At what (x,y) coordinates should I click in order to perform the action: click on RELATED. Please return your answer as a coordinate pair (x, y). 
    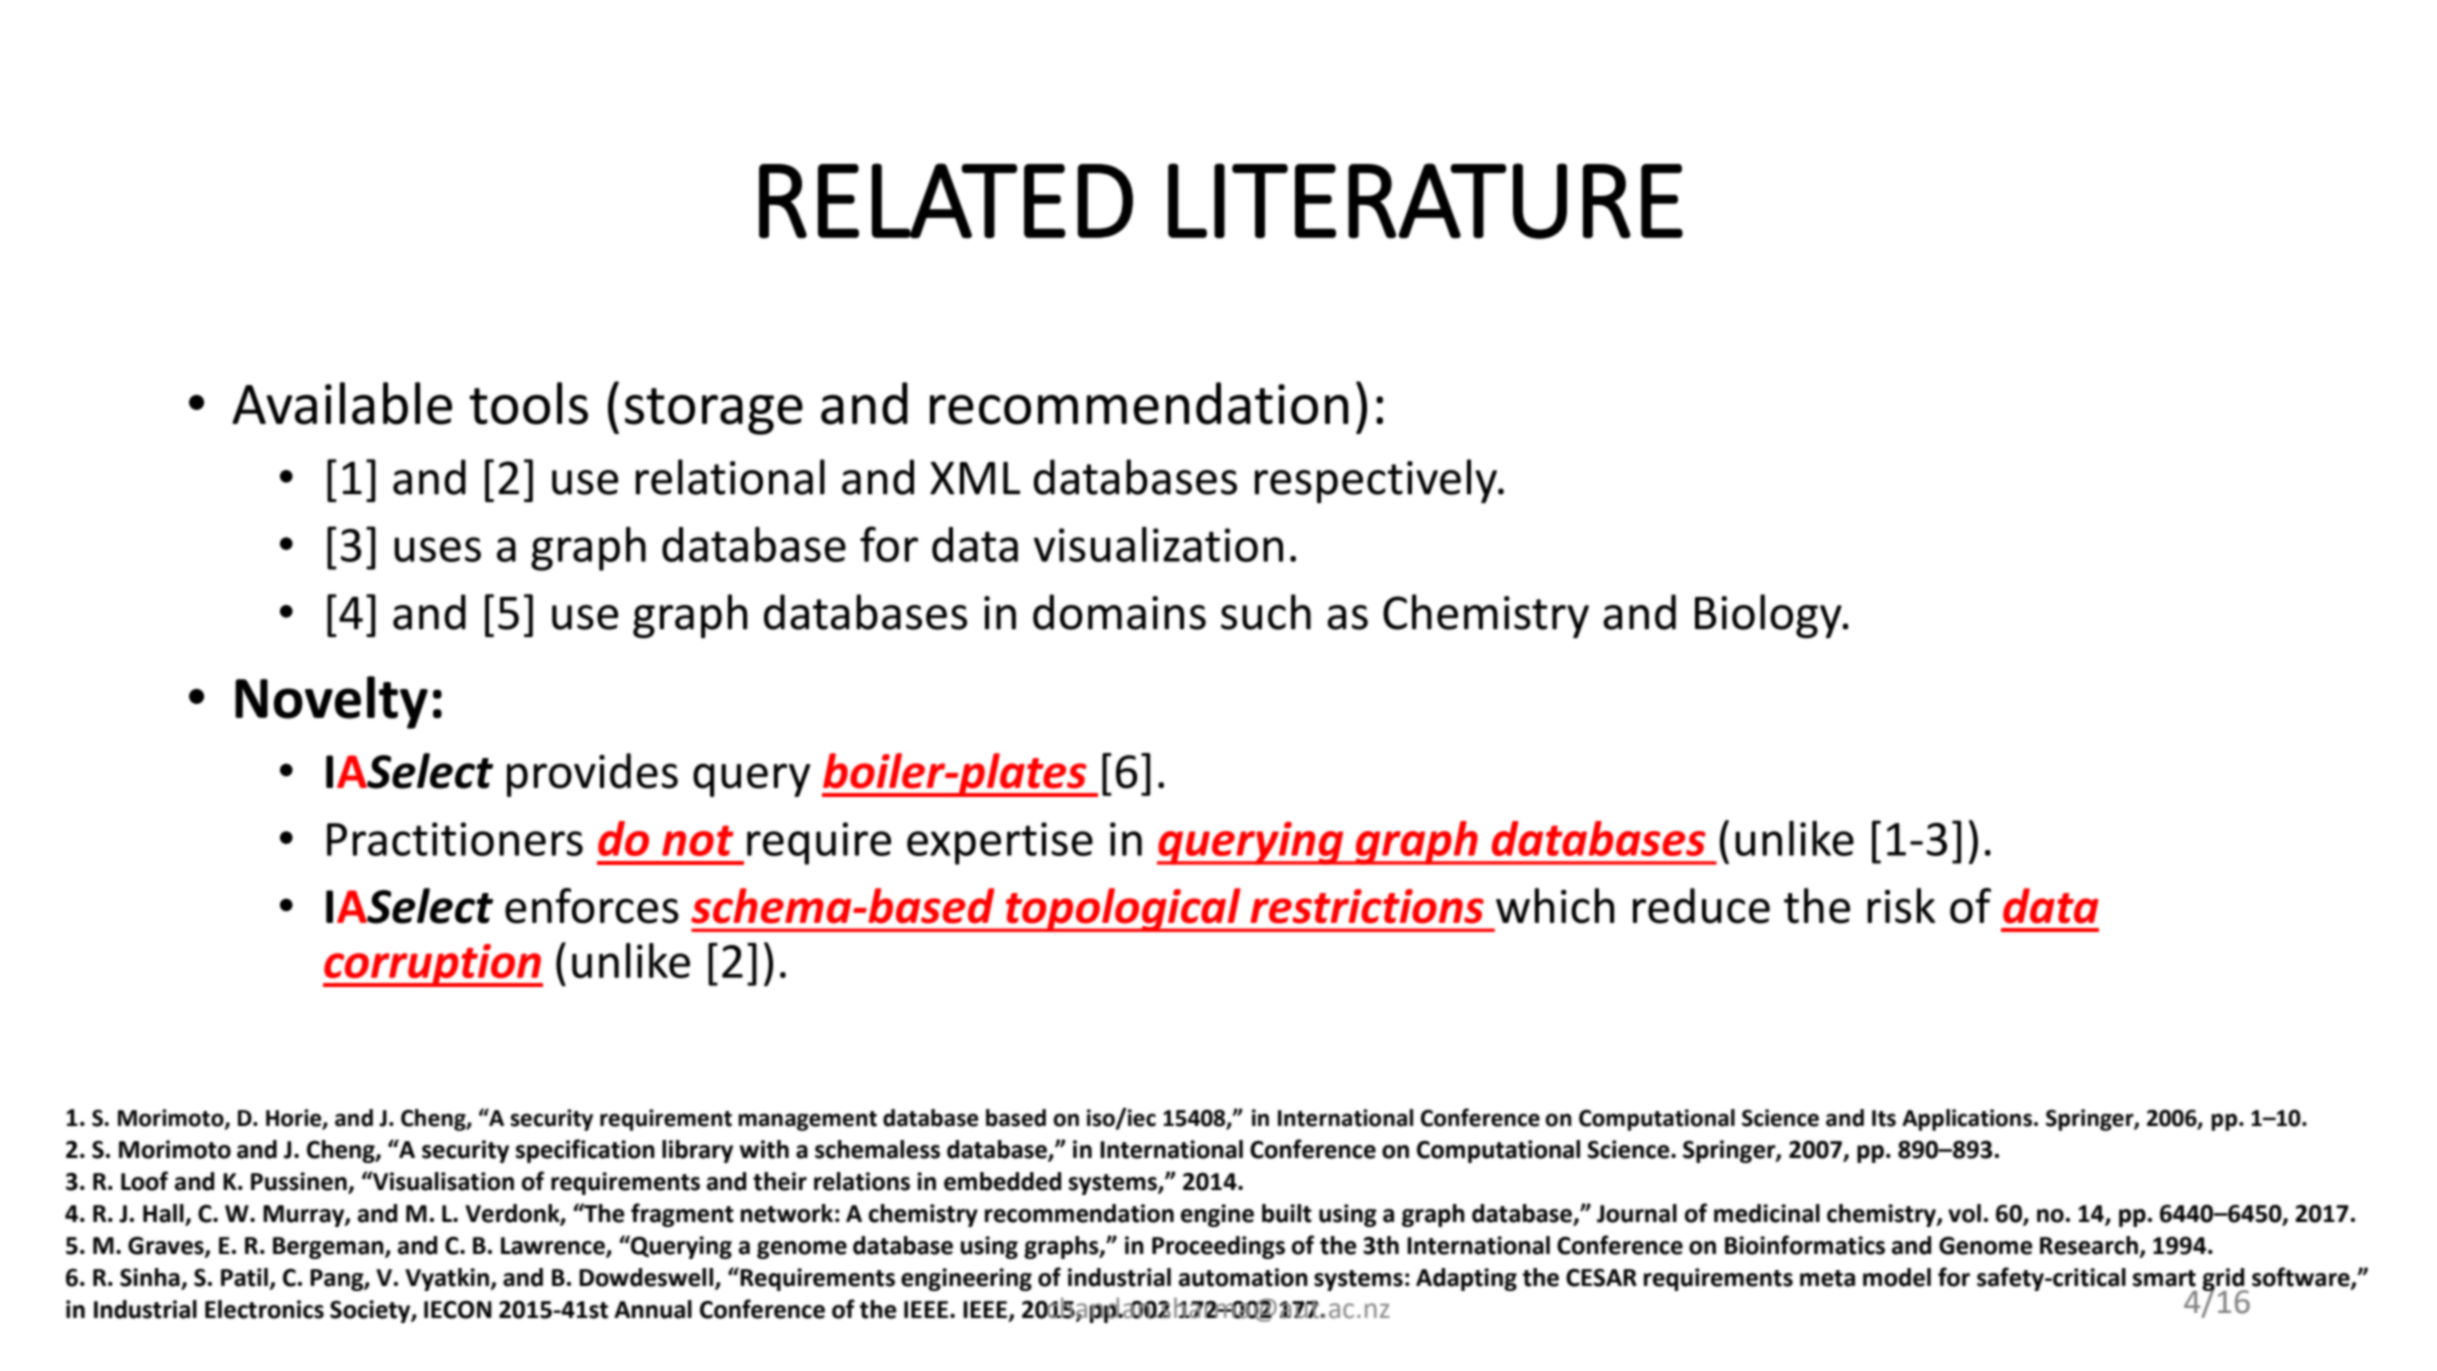
    Looking at the image, I should click on (946, 200).
